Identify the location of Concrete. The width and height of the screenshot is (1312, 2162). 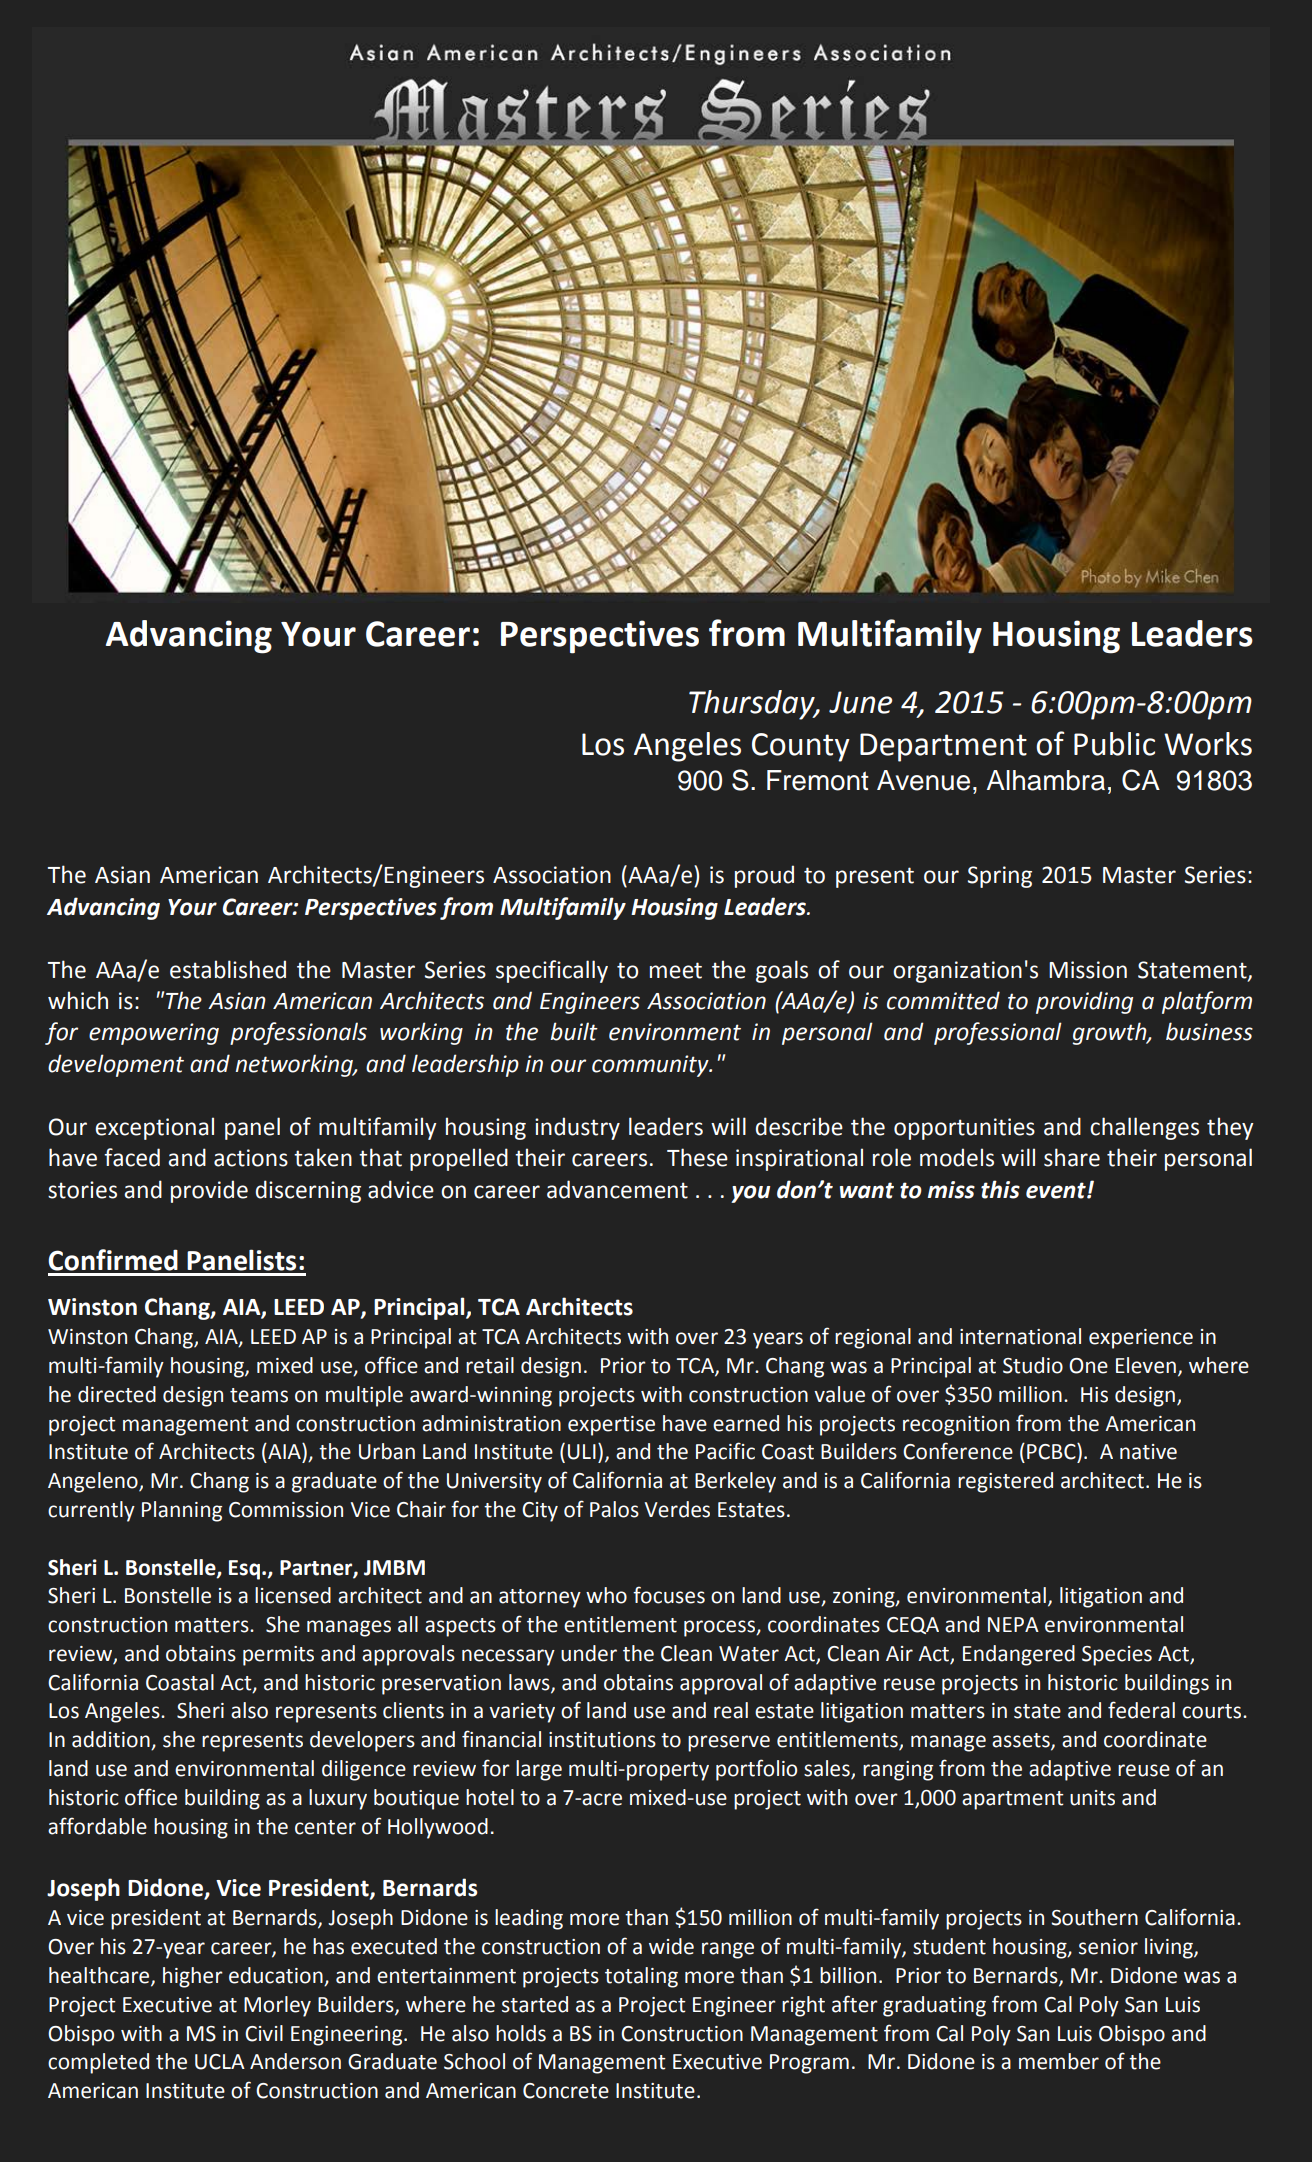
(566, 2091).
